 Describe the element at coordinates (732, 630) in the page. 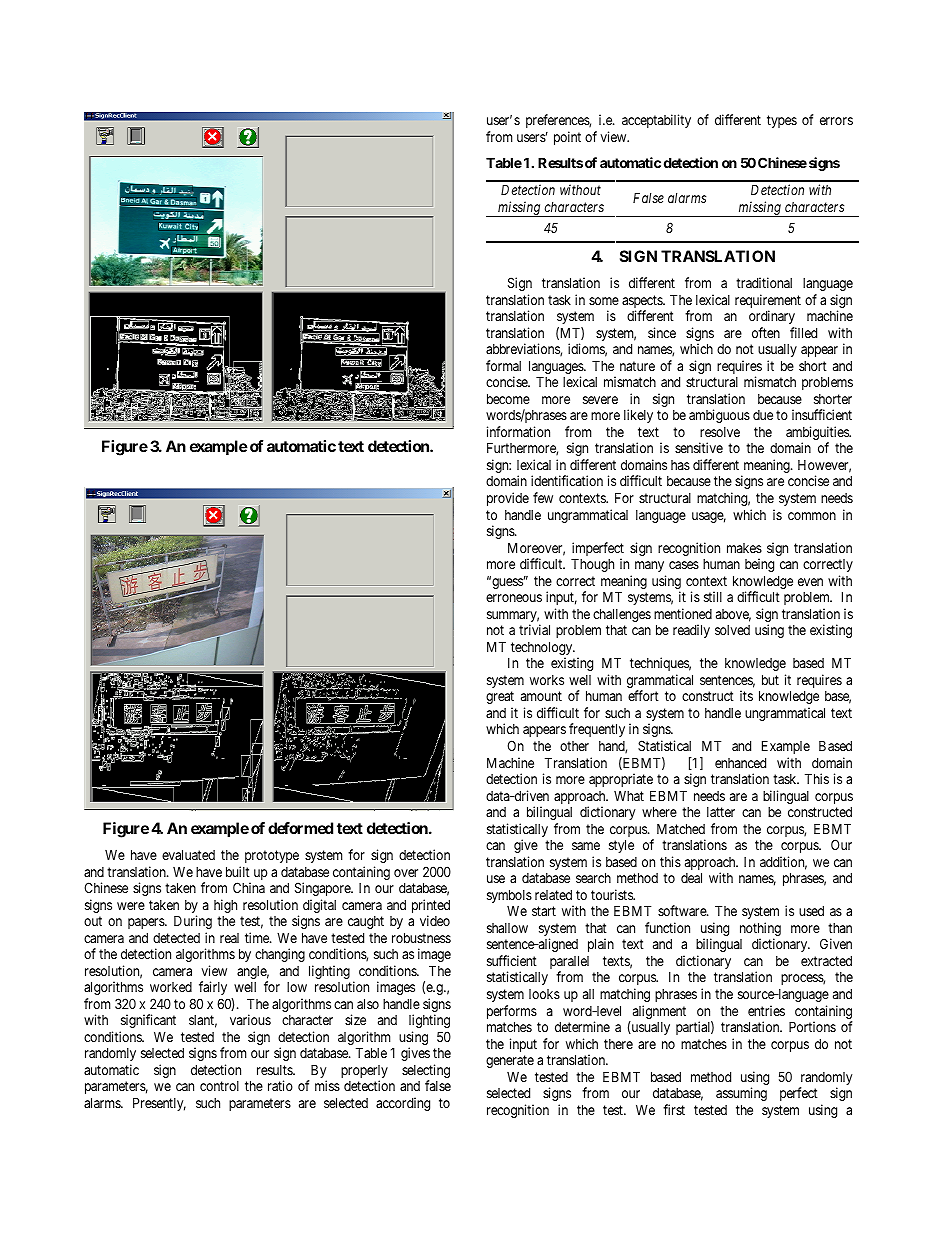

I see `solved` at that location.
